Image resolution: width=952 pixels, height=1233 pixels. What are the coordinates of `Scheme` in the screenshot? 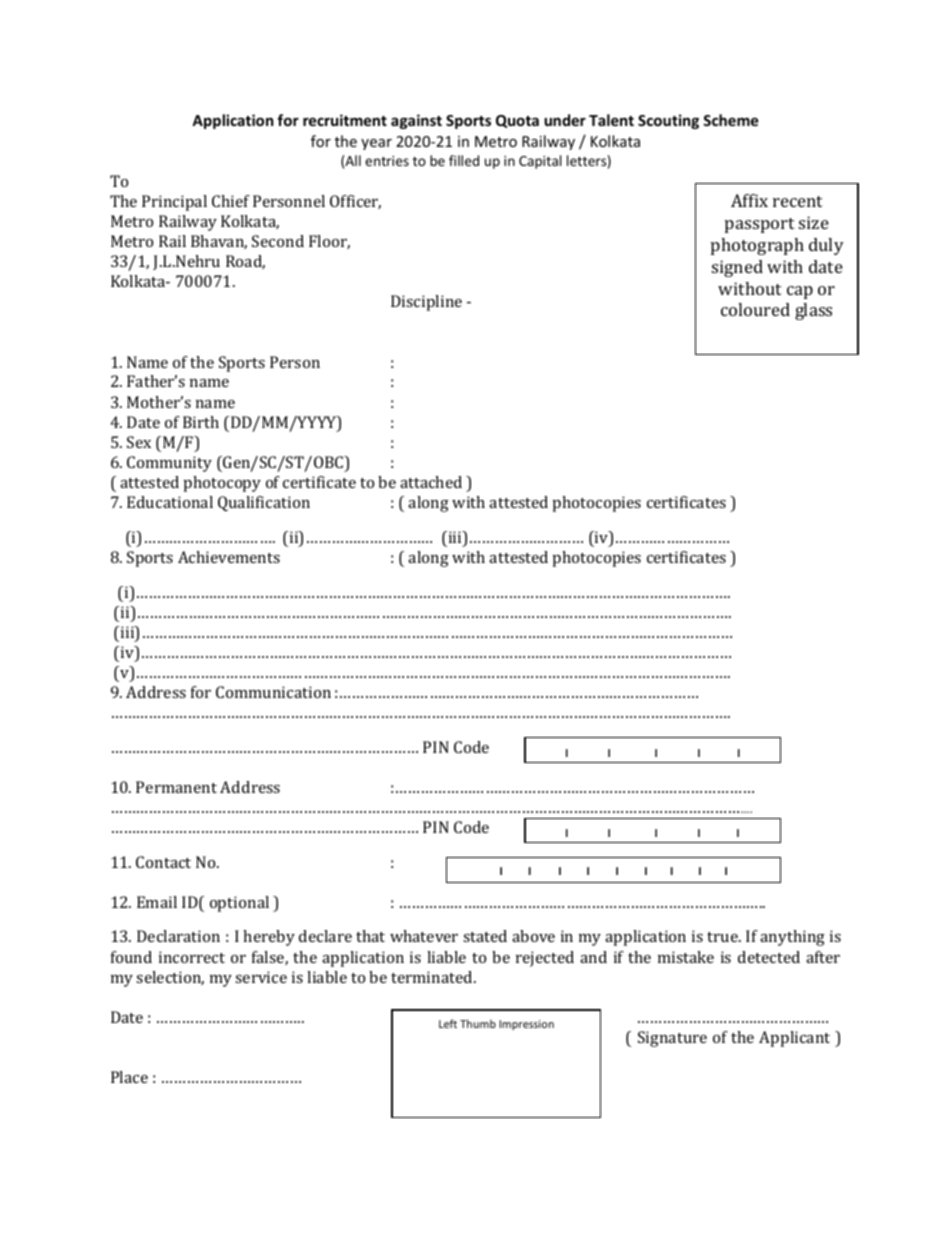 It's located at (731, 120).
